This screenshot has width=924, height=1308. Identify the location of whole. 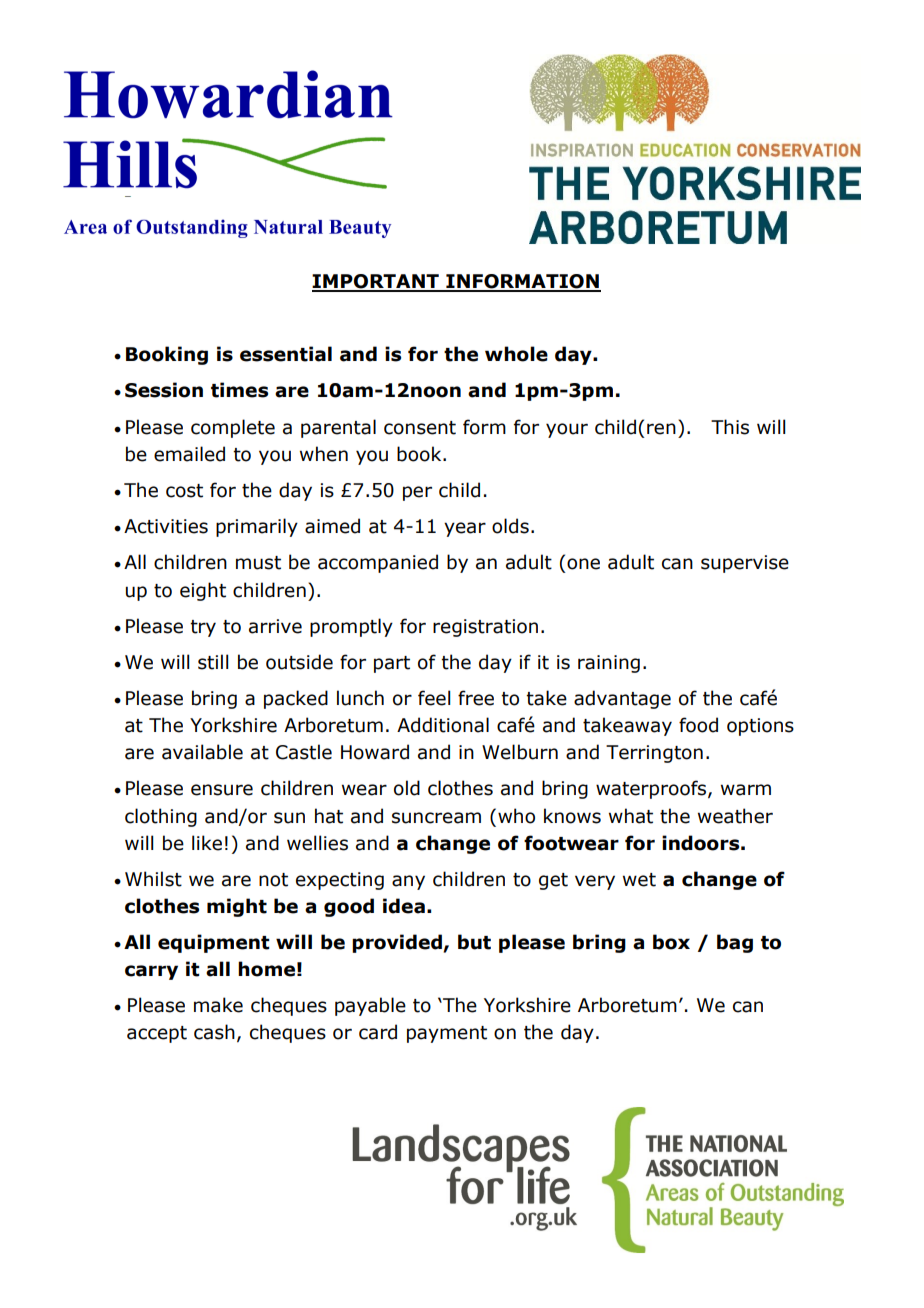
(516, 354).
